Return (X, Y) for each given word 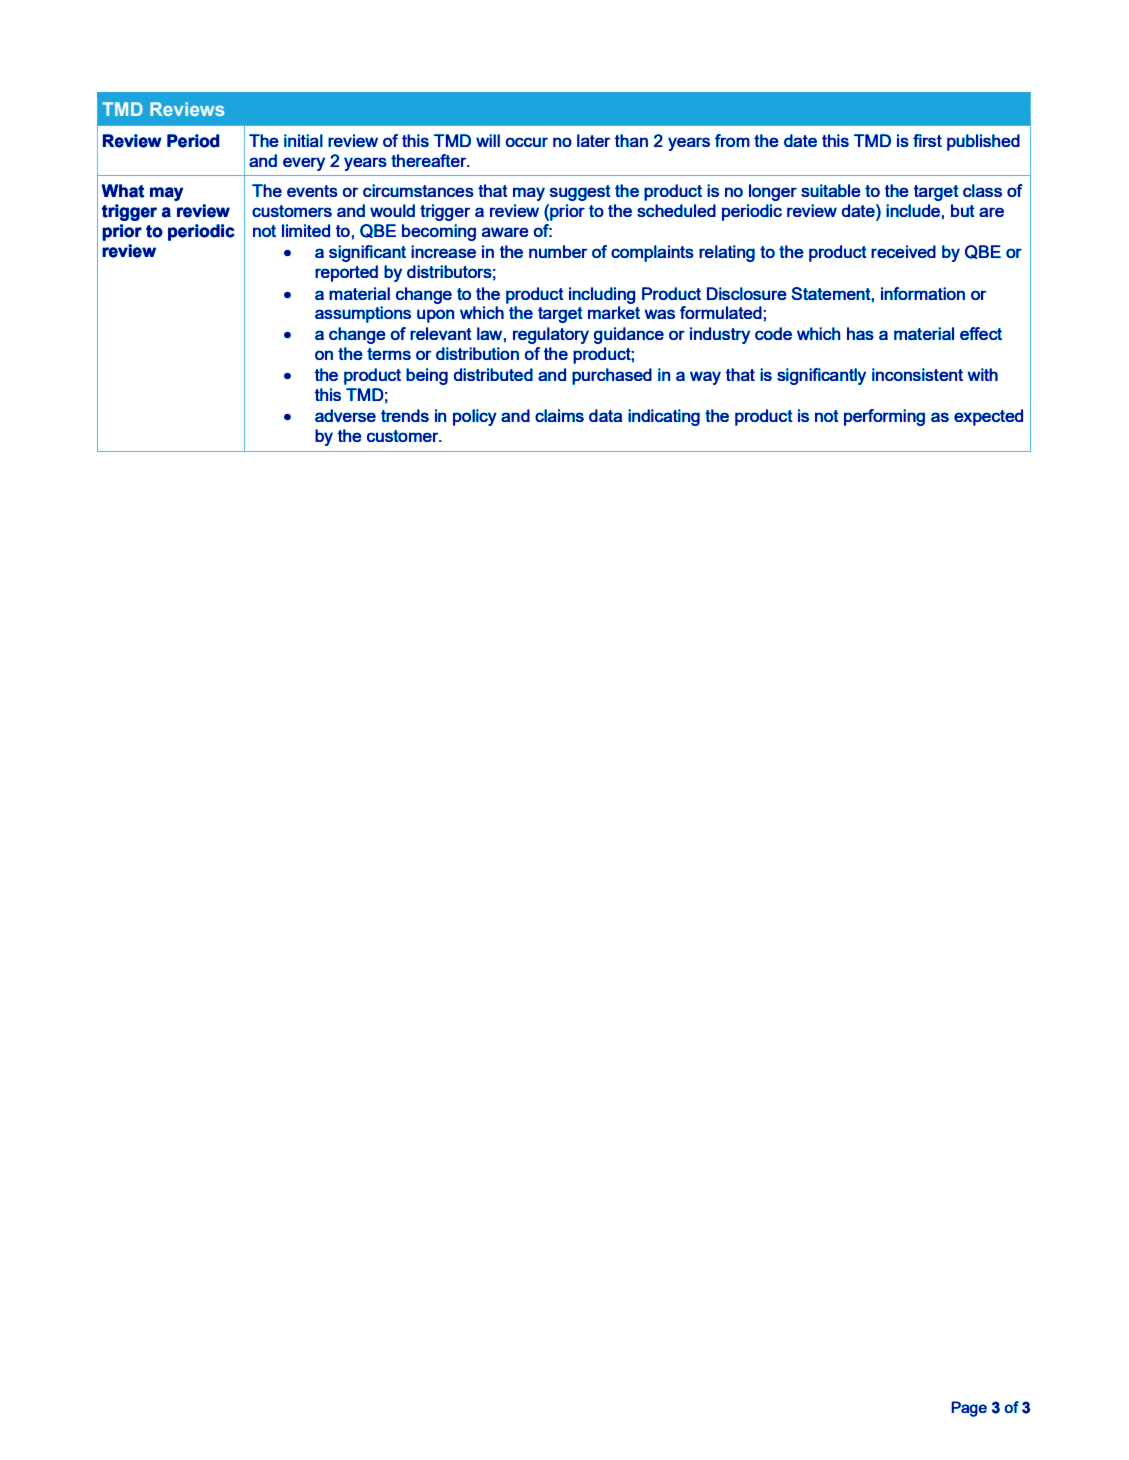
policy (475, 417)
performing (884, 417)
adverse (345, 415)
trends (405, 415)
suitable (830, 190)
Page (969, 1409)
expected (988, 417)
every (304, 164)
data (605, 415)
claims (559, 415)
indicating (664, 417)
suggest (580, 193)
